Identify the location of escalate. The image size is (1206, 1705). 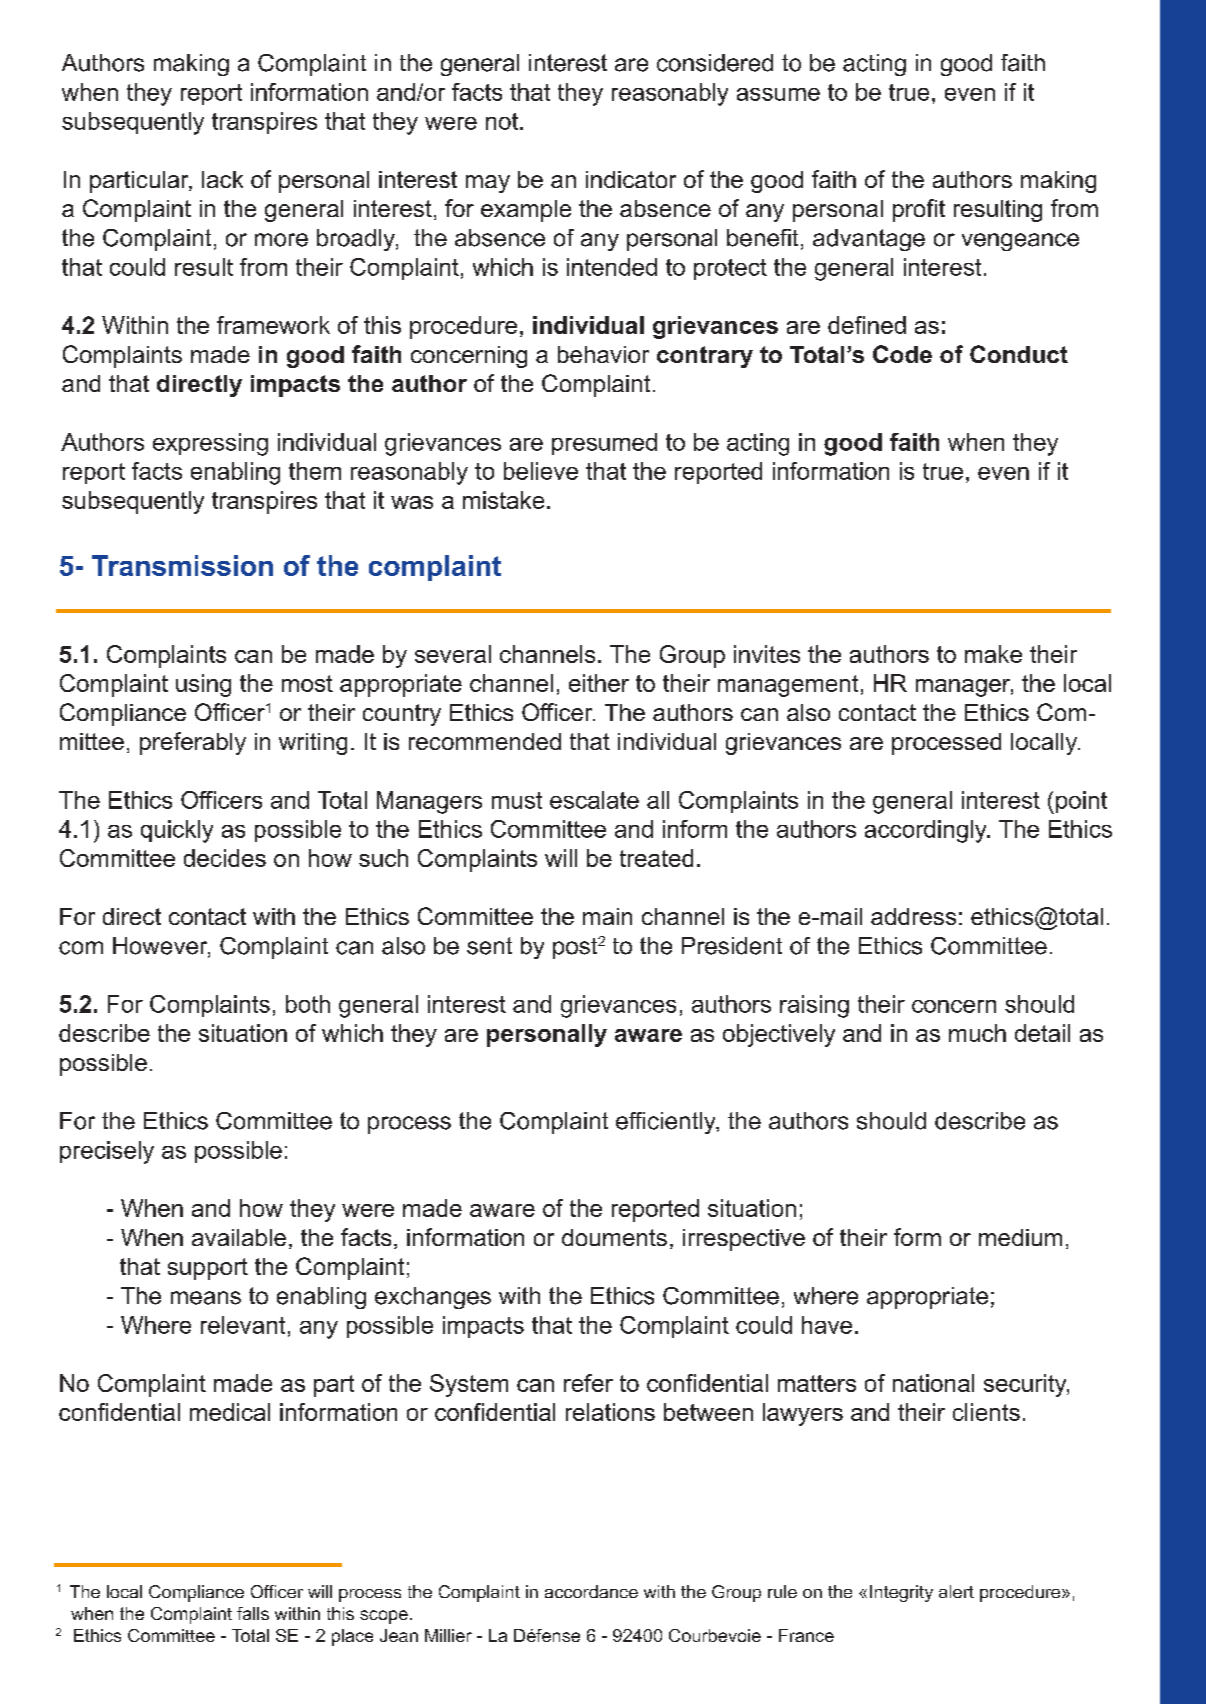
(594, 800).
